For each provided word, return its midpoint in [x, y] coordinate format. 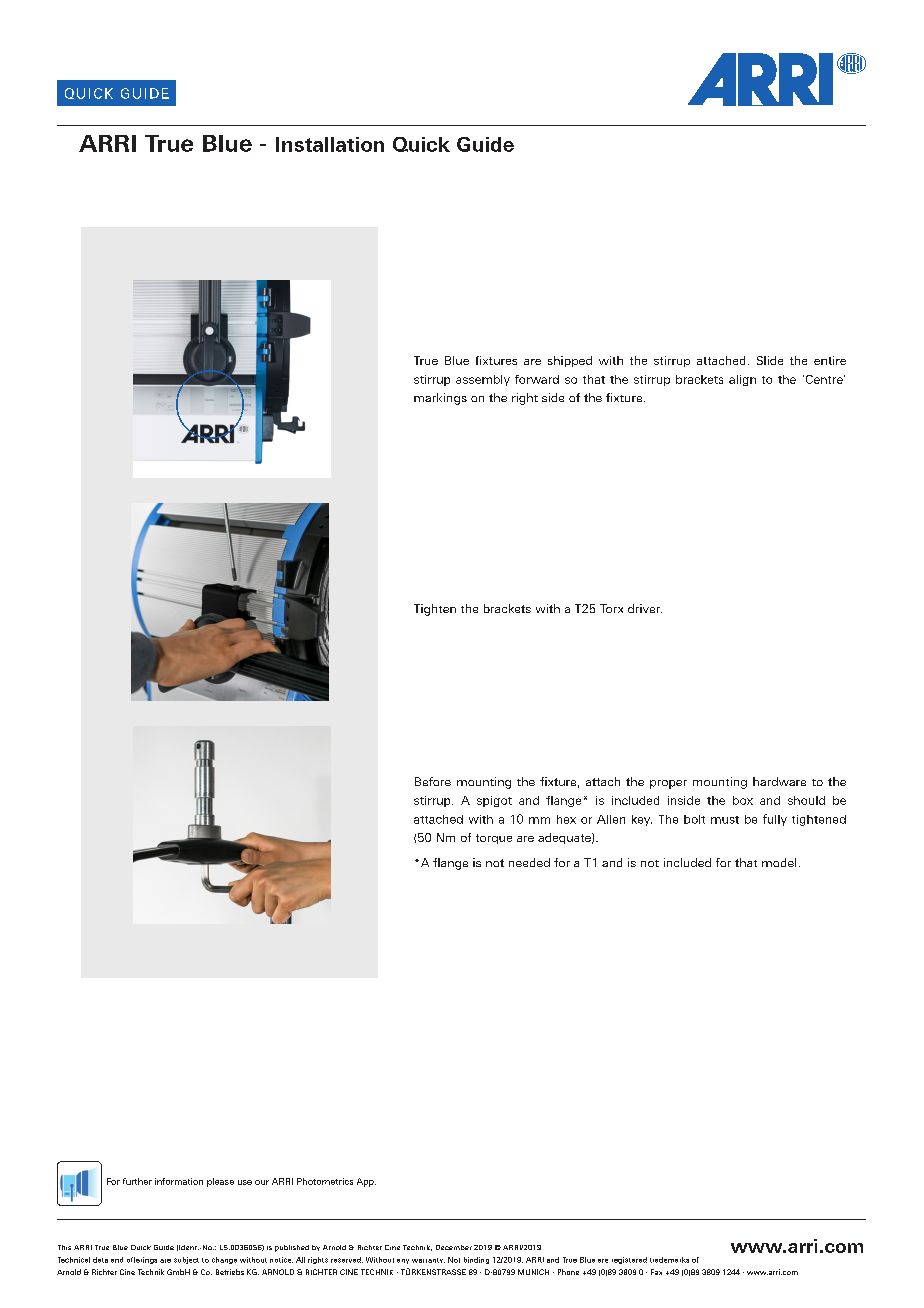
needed [529, 862]
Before [433, 781]
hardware [779, 781]
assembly [483, 380]
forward [537, 379]
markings [440, 399]
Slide [770, 360]
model [779, 862]
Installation [330, 144]
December [454, 1247]
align [742, 380]
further [137, 1181]
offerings [142, 1260]
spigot [494, 801]
